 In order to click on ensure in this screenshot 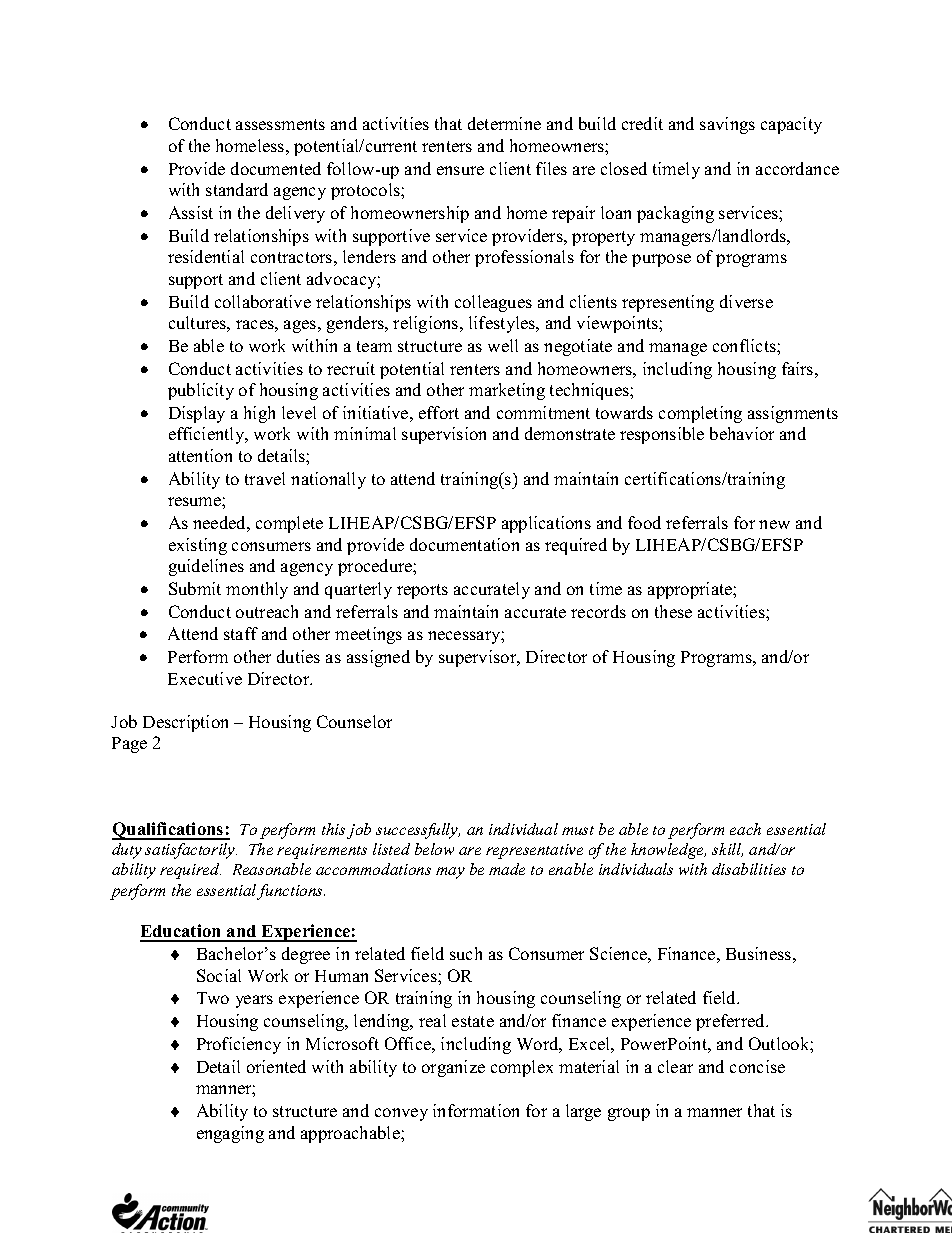, I will do `click(460, 170)`.
